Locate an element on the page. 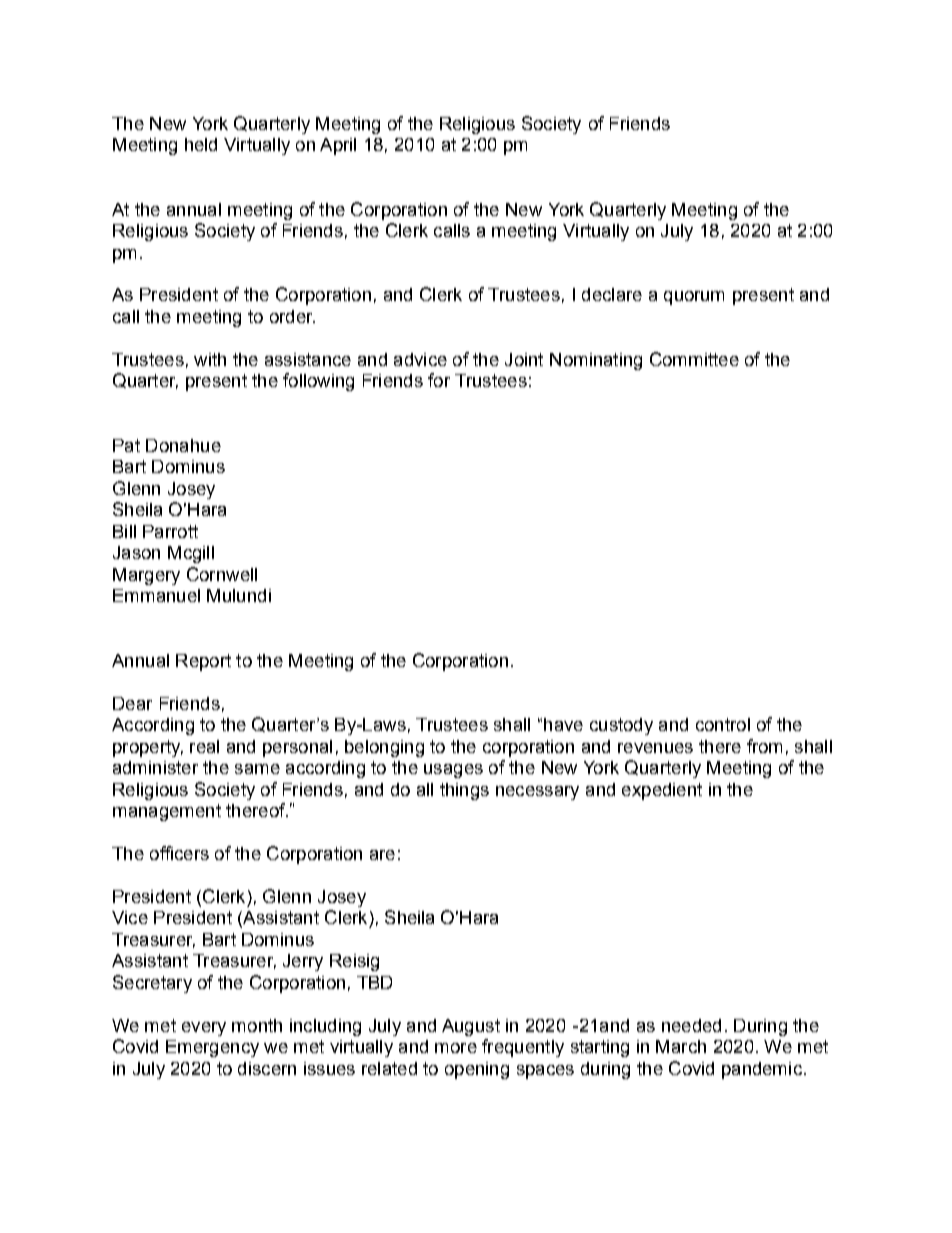 The image size is (952, 1233). things is located at coordinates (464, 791).
